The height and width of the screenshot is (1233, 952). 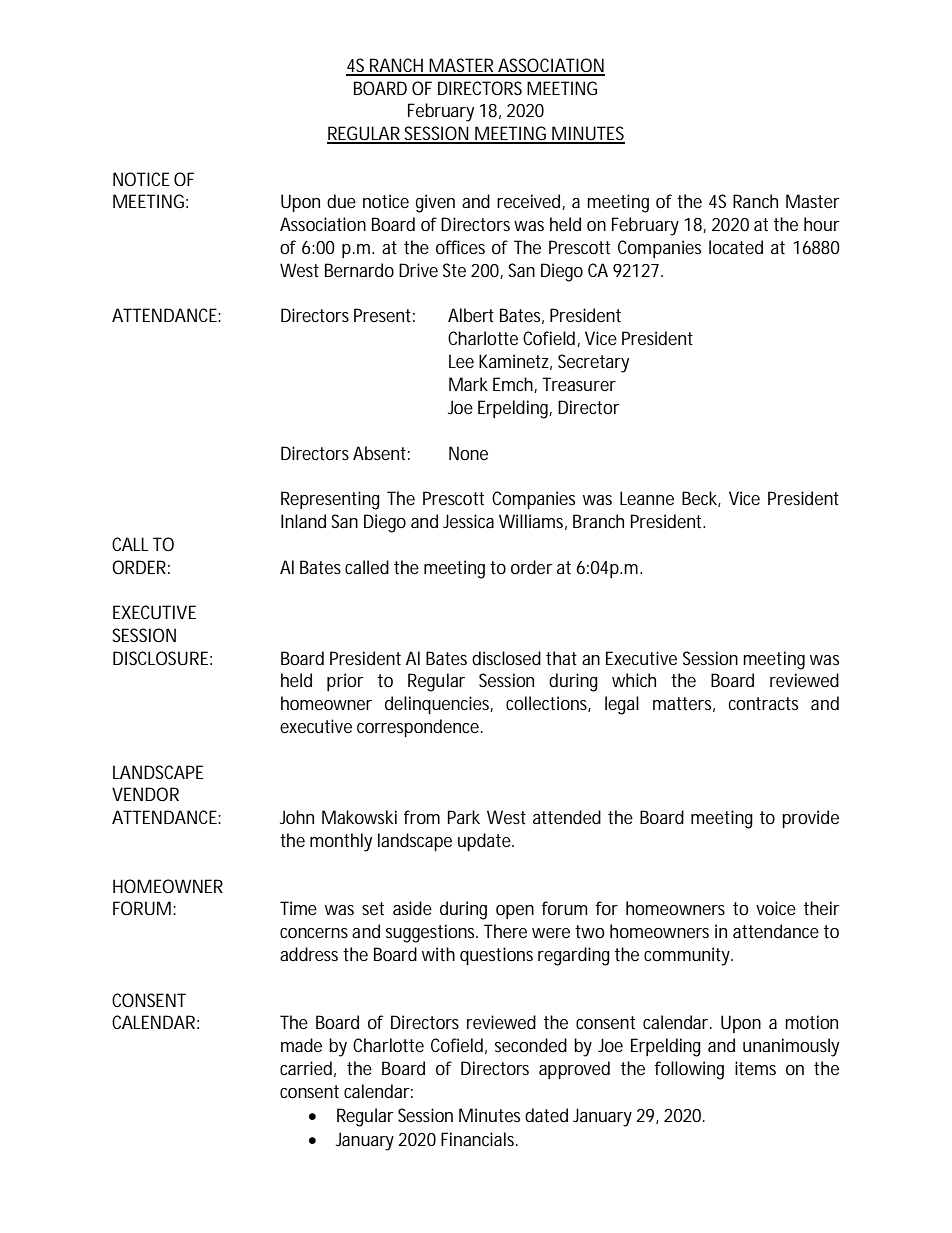 I want to click on contracts, so click(x=763, y=703).
